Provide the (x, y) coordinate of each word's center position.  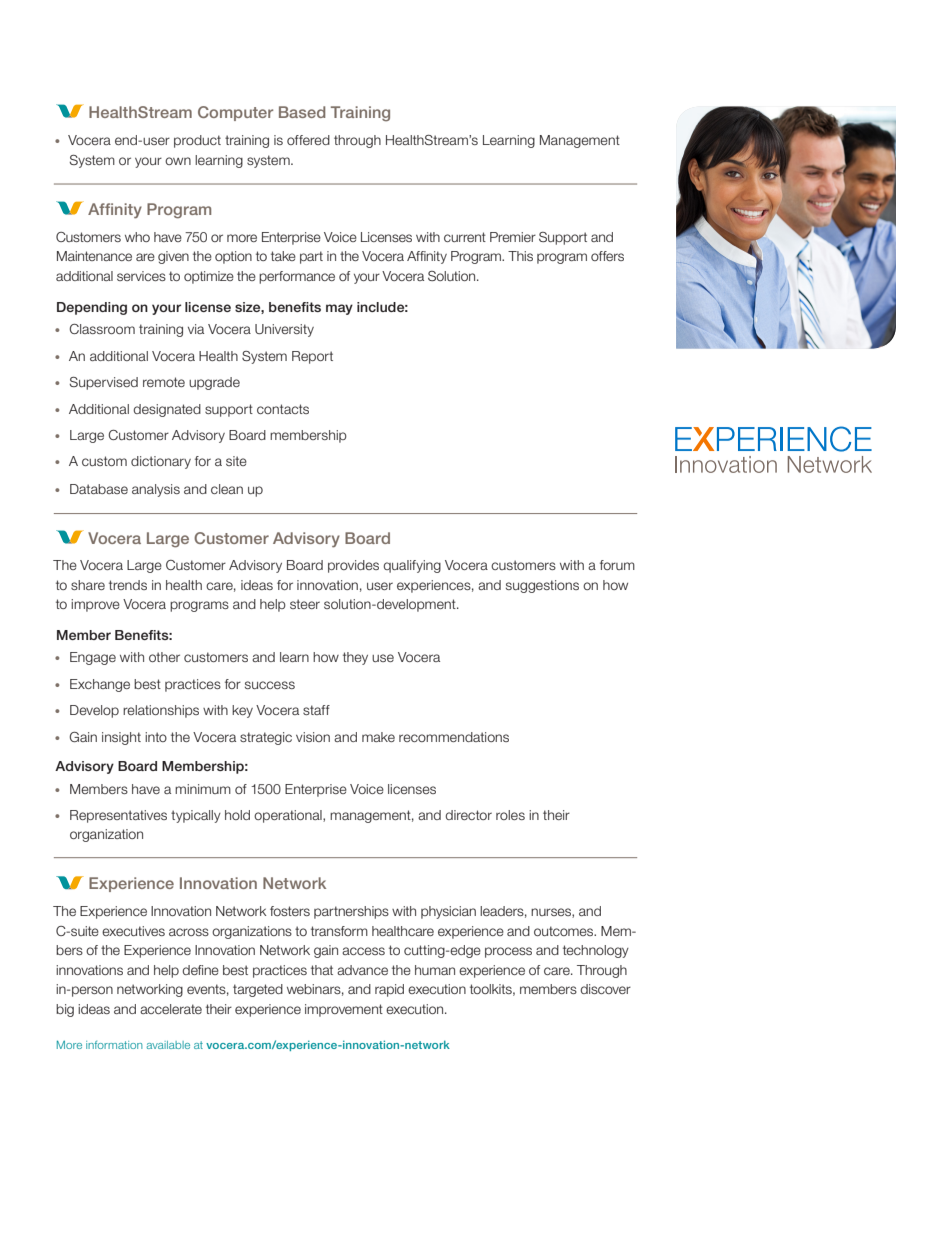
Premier (513, 237)
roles (510, 815)
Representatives (118, 816)
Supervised (103, 383)
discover (605, 989)
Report (312, 357)
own (178, 161)
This (520, 256)
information (114, 1045)
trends (128, 585)
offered (308, 140)
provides (353, 566)
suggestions (542, 586)
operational (289, 816)
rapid (389, 990)
